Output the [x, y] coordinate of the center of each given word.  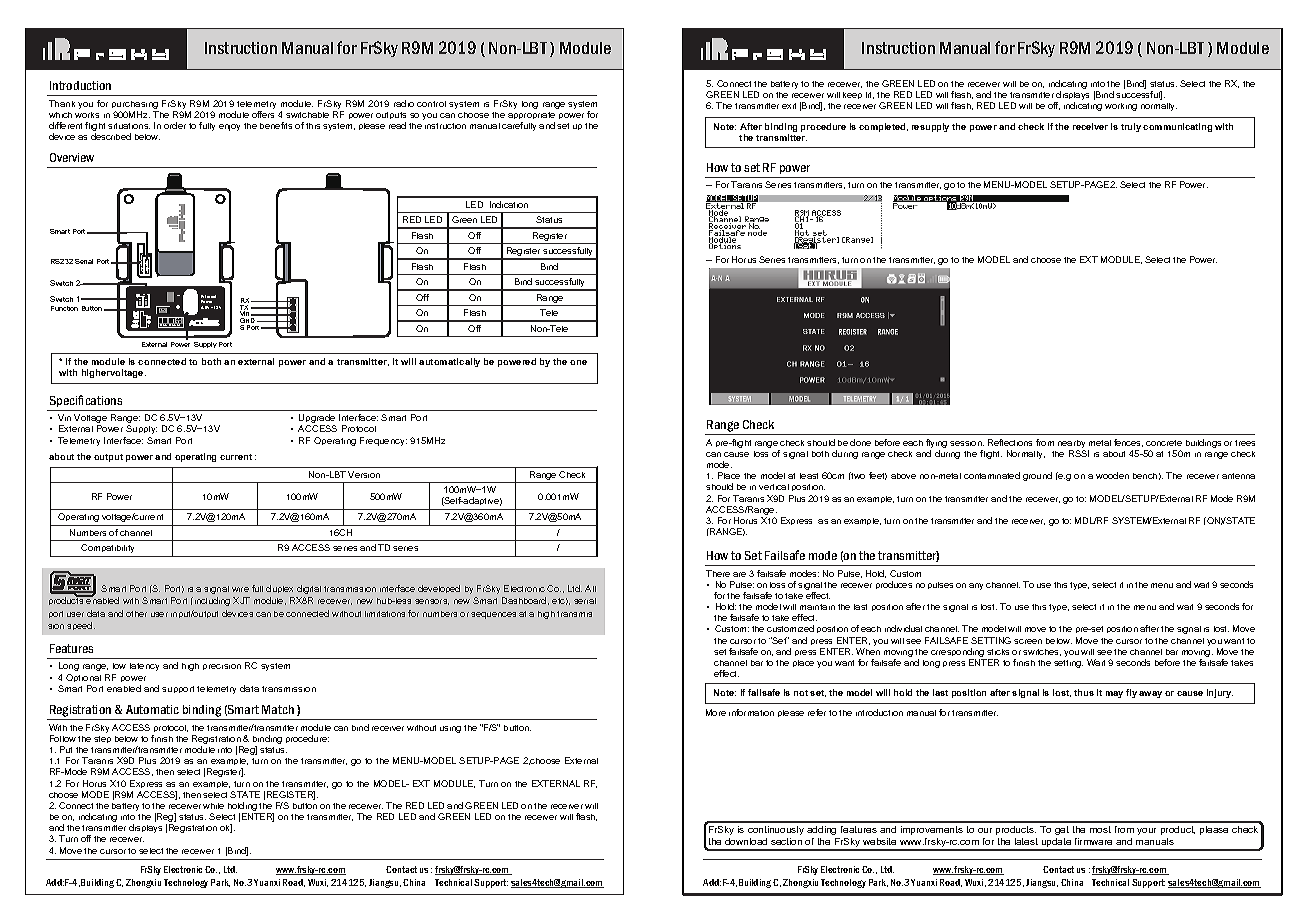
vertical [774, 487]
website [879, 841]
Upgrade [317, 420]
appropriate [531, 117]
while [213, 806]
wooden [1112, 475]
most [1100, 829]
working [1121, 107]
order [175, 125]
